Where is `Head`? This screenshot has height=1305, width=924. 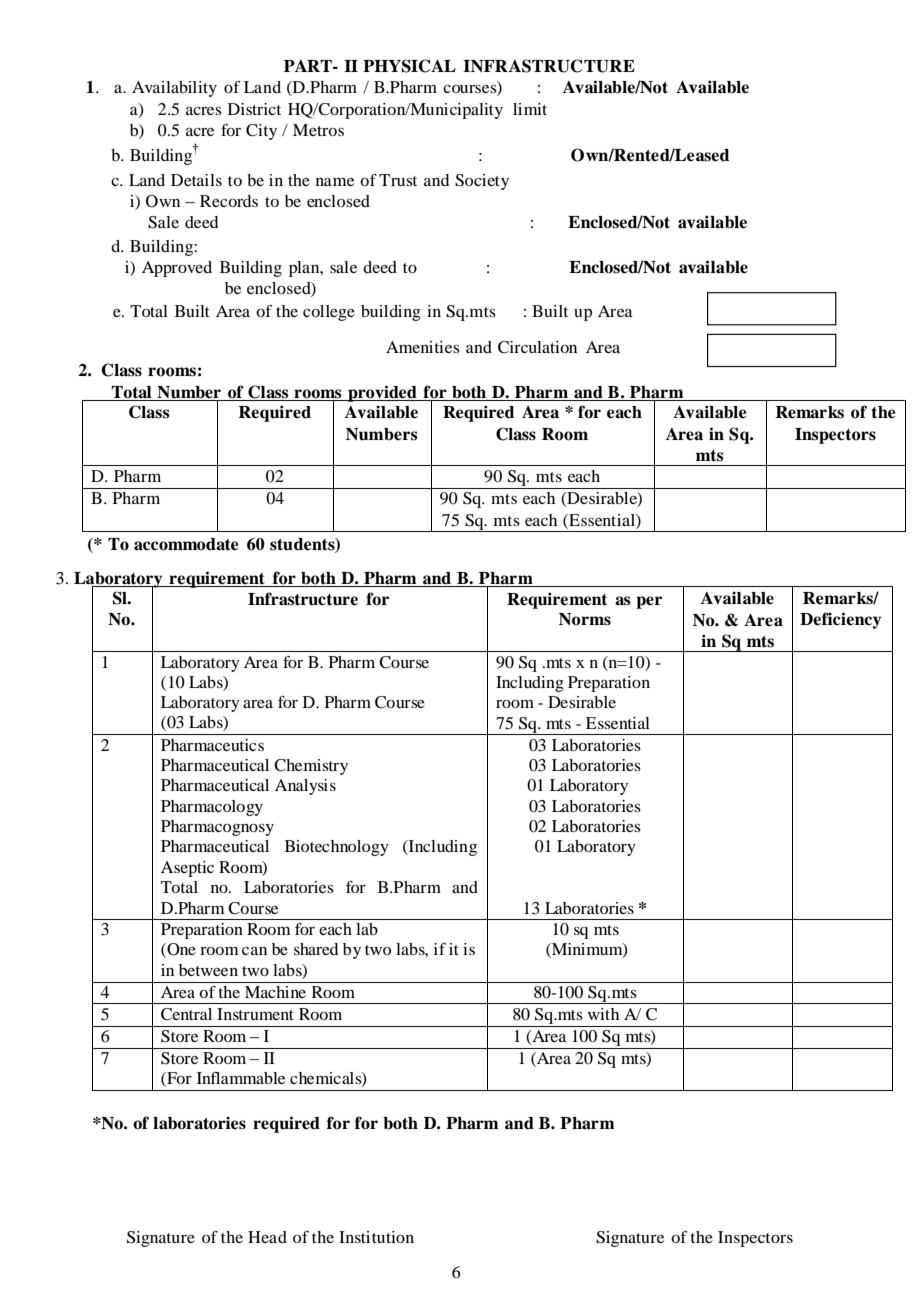
Head is located at coordinates (267, 1237).
